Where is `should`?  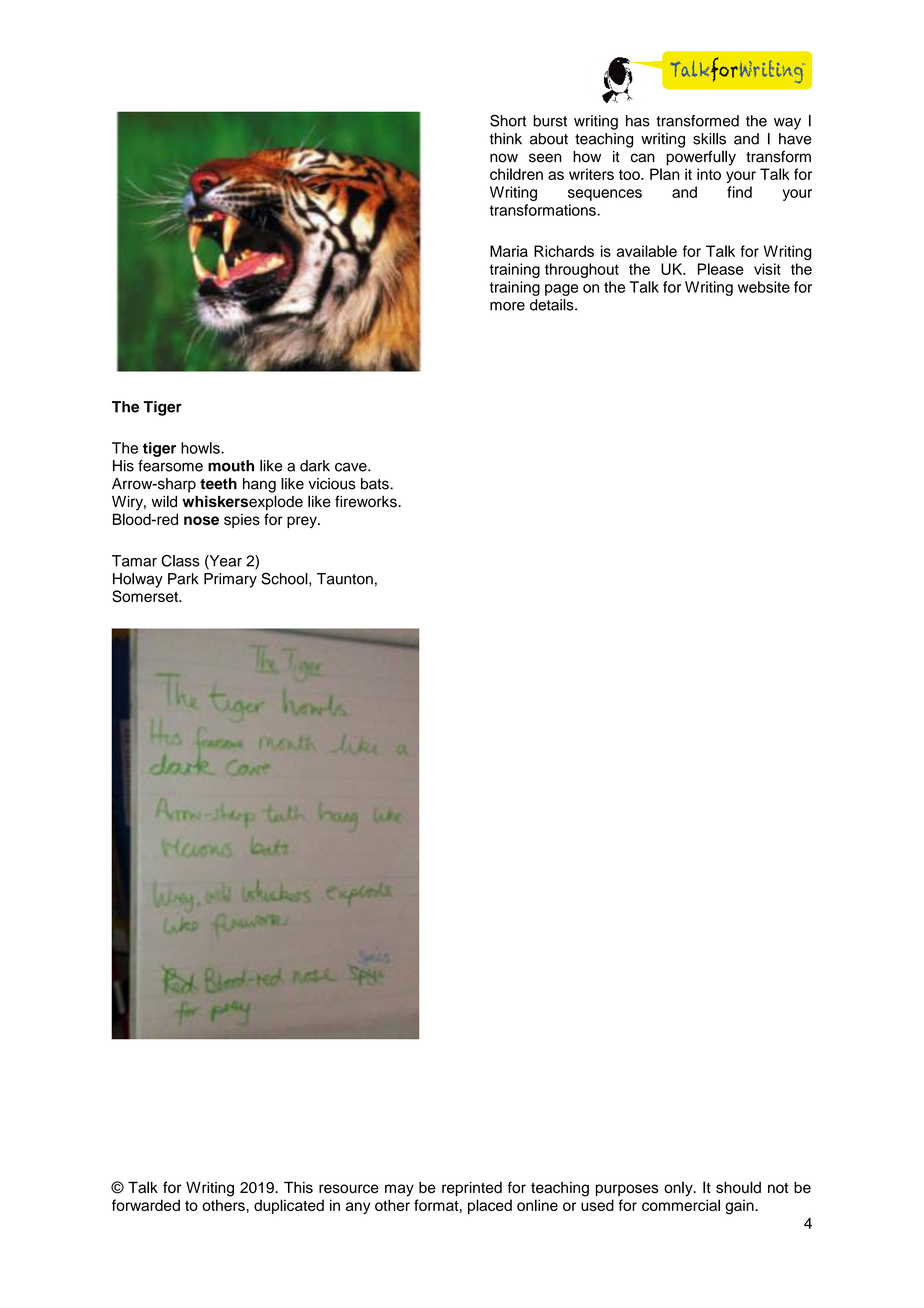 should is located at coordinates (738, 1187).
